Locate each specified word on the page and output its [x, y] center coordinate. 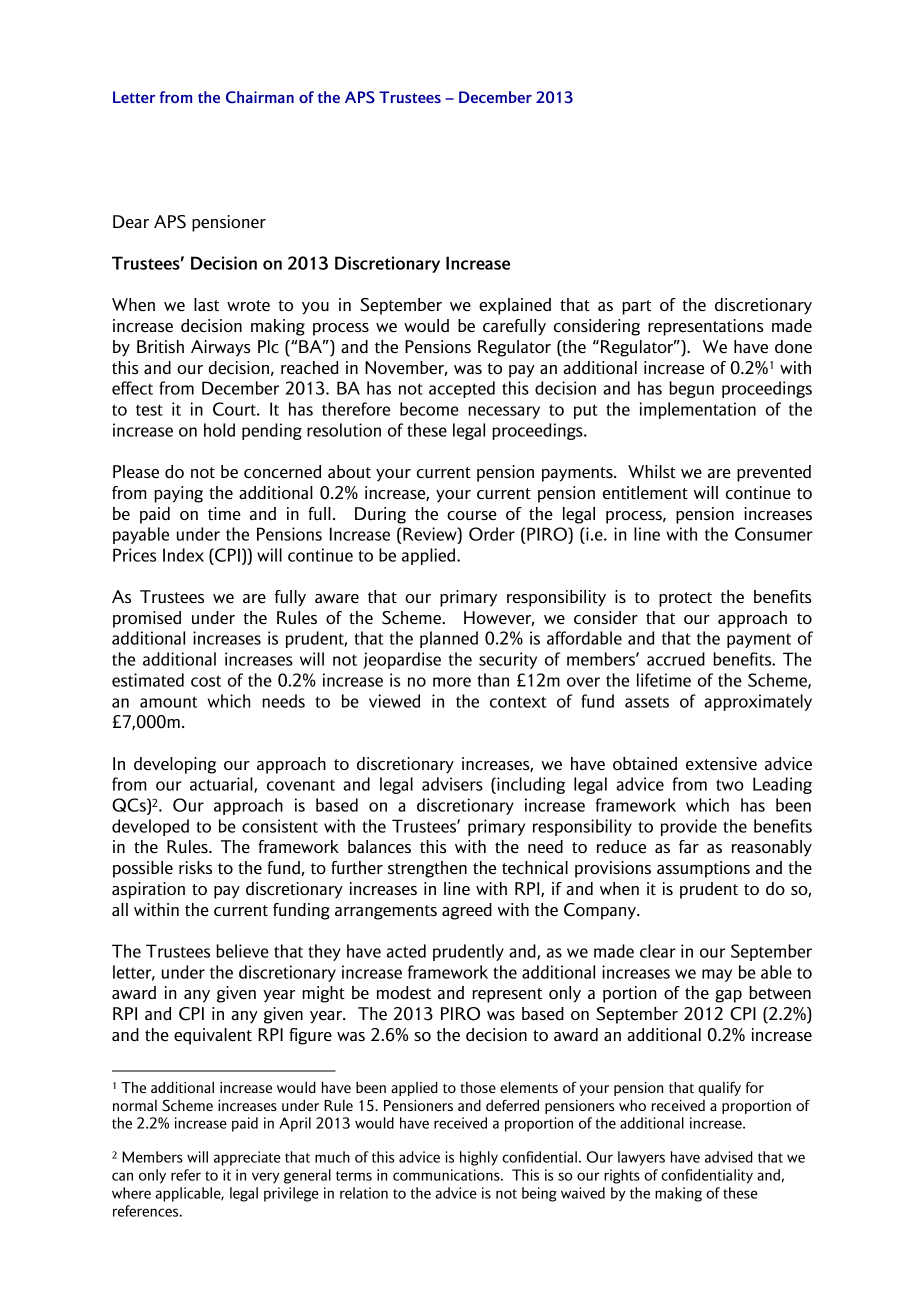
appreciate [247, 1158]
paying [178, 494]
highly [479, 1158]
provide [689, 827]
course [472, 515]
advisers [452, 784]
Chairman [260, 97]
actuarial [222, 785]
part [636, 307]
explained [515, 306]
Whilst [651, 471]
